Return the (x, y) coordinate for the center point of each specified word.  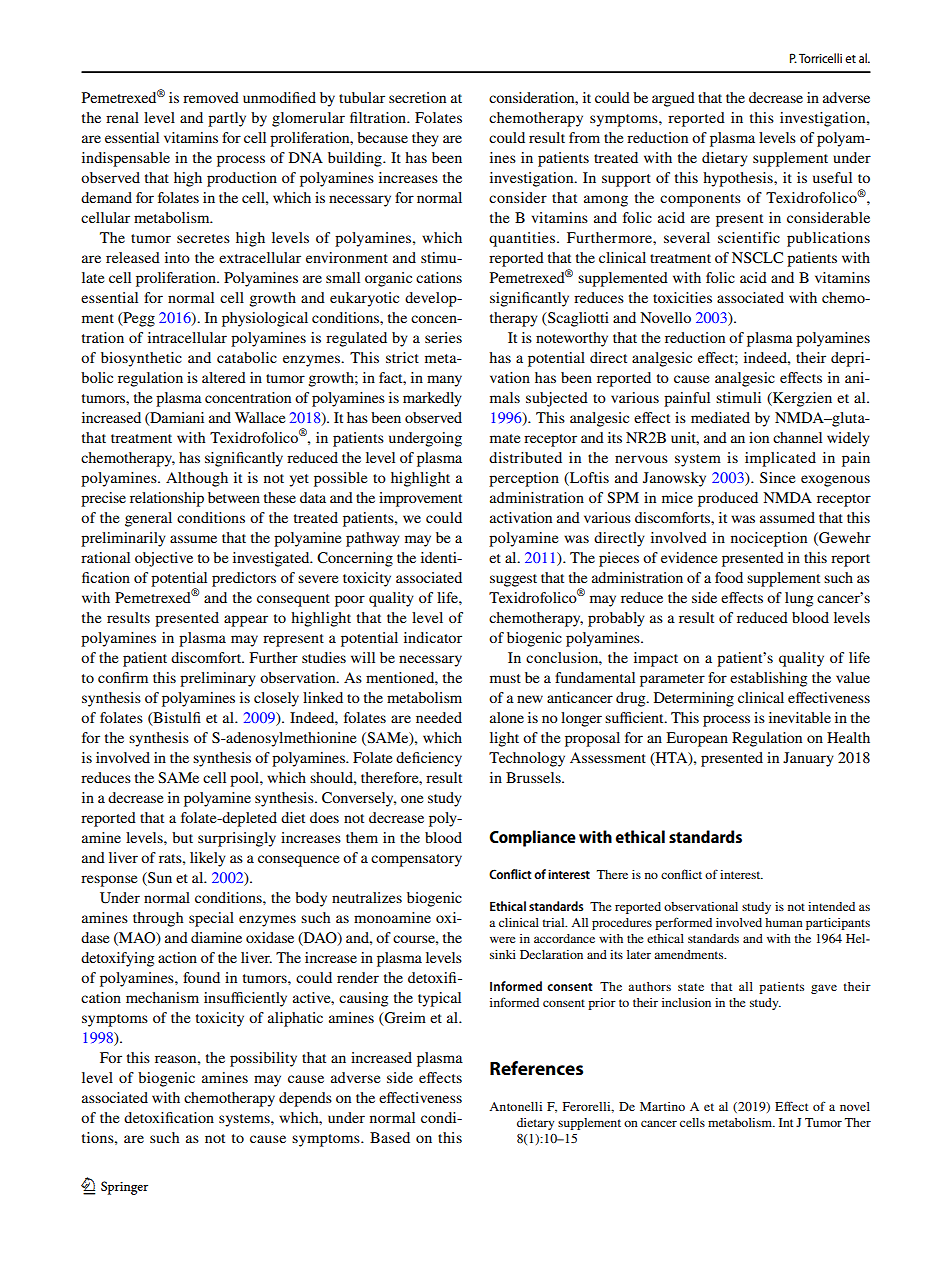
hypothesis (739, 179)
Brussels (534, 777)
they (425, 139)
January (808, 759)
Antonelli (515, 1106)
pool (245, 779)
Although (197, 479)
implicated (780, 459)
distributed (525, 457)
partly (227, 119)
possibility (263, 1059)
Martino (662, 1106)
